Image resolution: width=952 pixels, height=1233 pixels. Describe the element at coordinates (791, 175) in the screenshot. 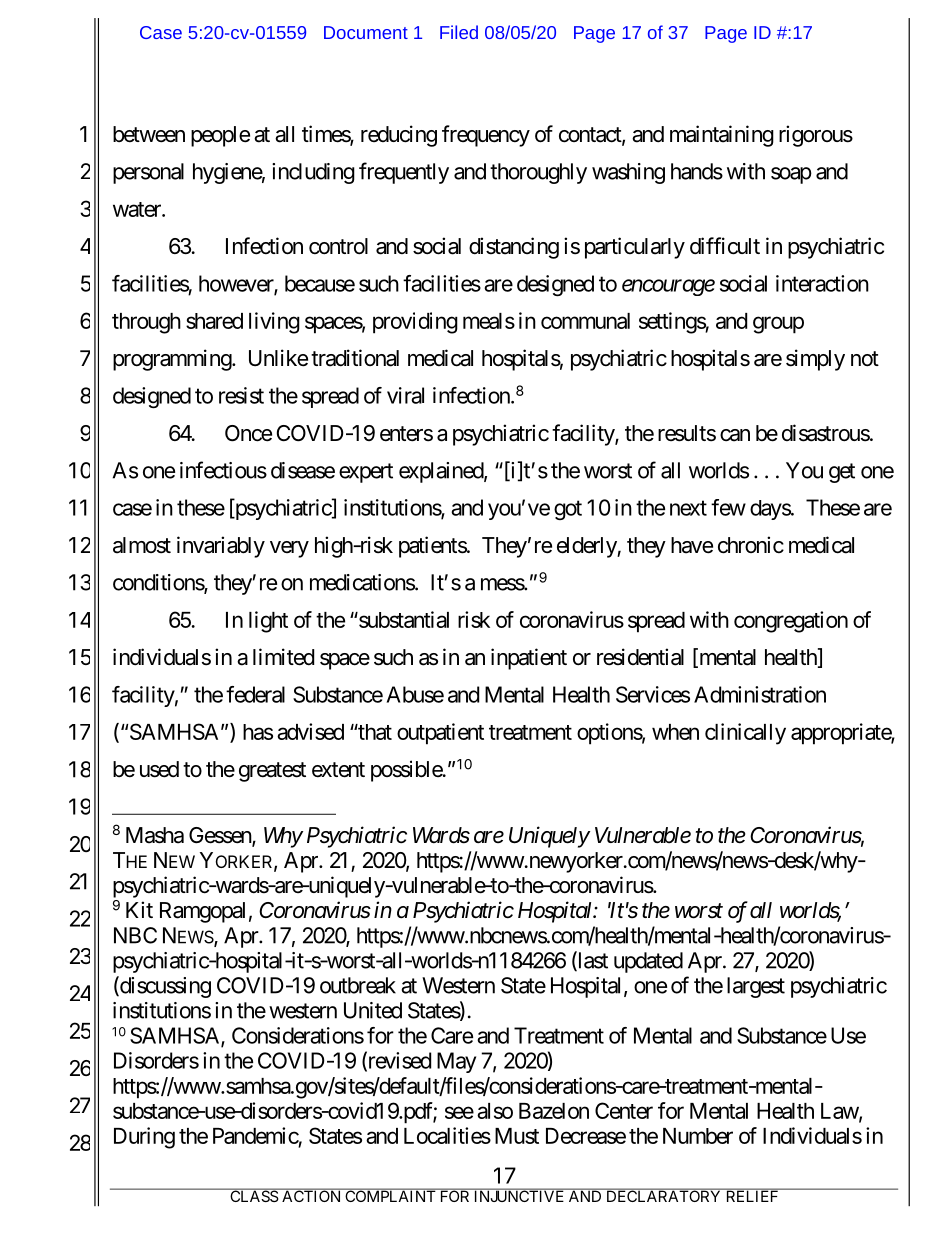

I see `soap` at that location.
